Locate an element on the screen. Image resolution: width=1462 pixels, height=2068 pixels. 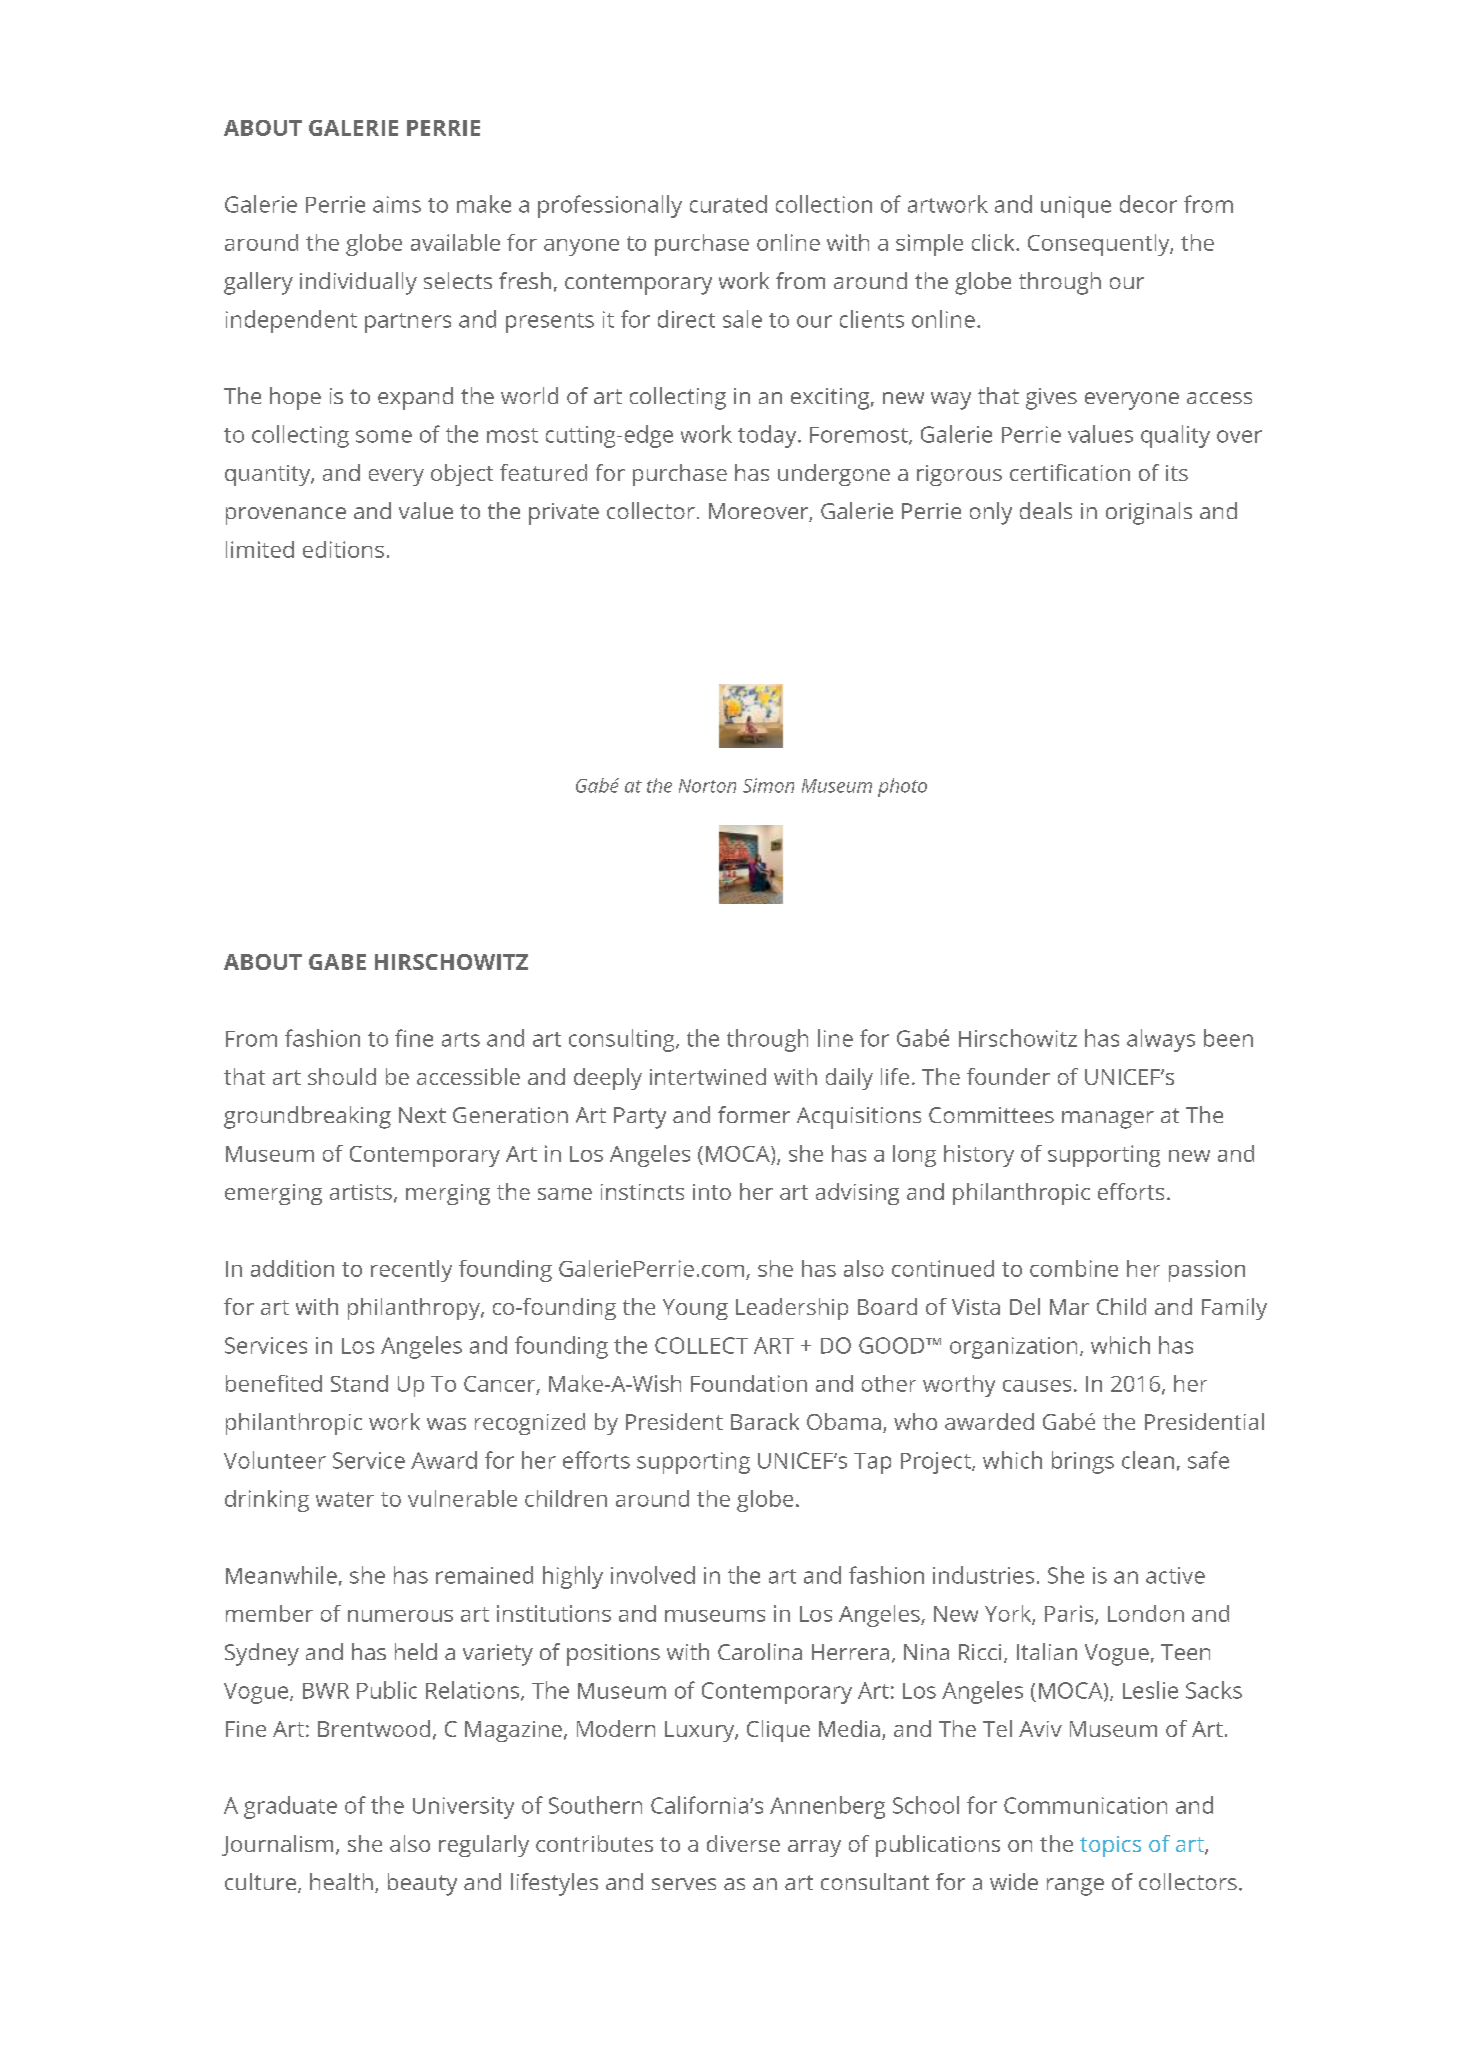
individually is located at coordinates (358, 283).
